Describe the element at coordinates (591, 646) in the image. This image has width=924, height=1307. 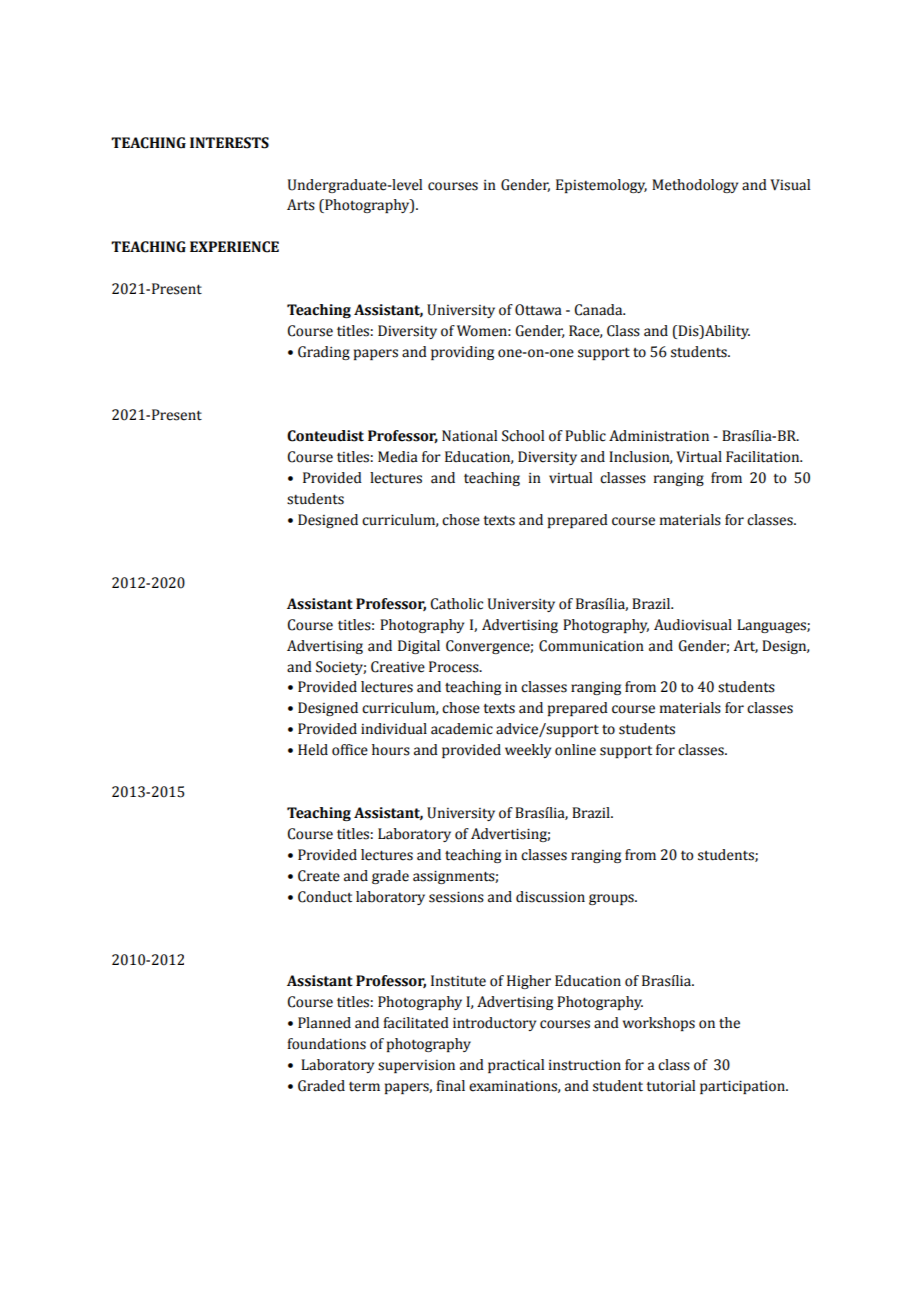
I see `Communication` at that location.
